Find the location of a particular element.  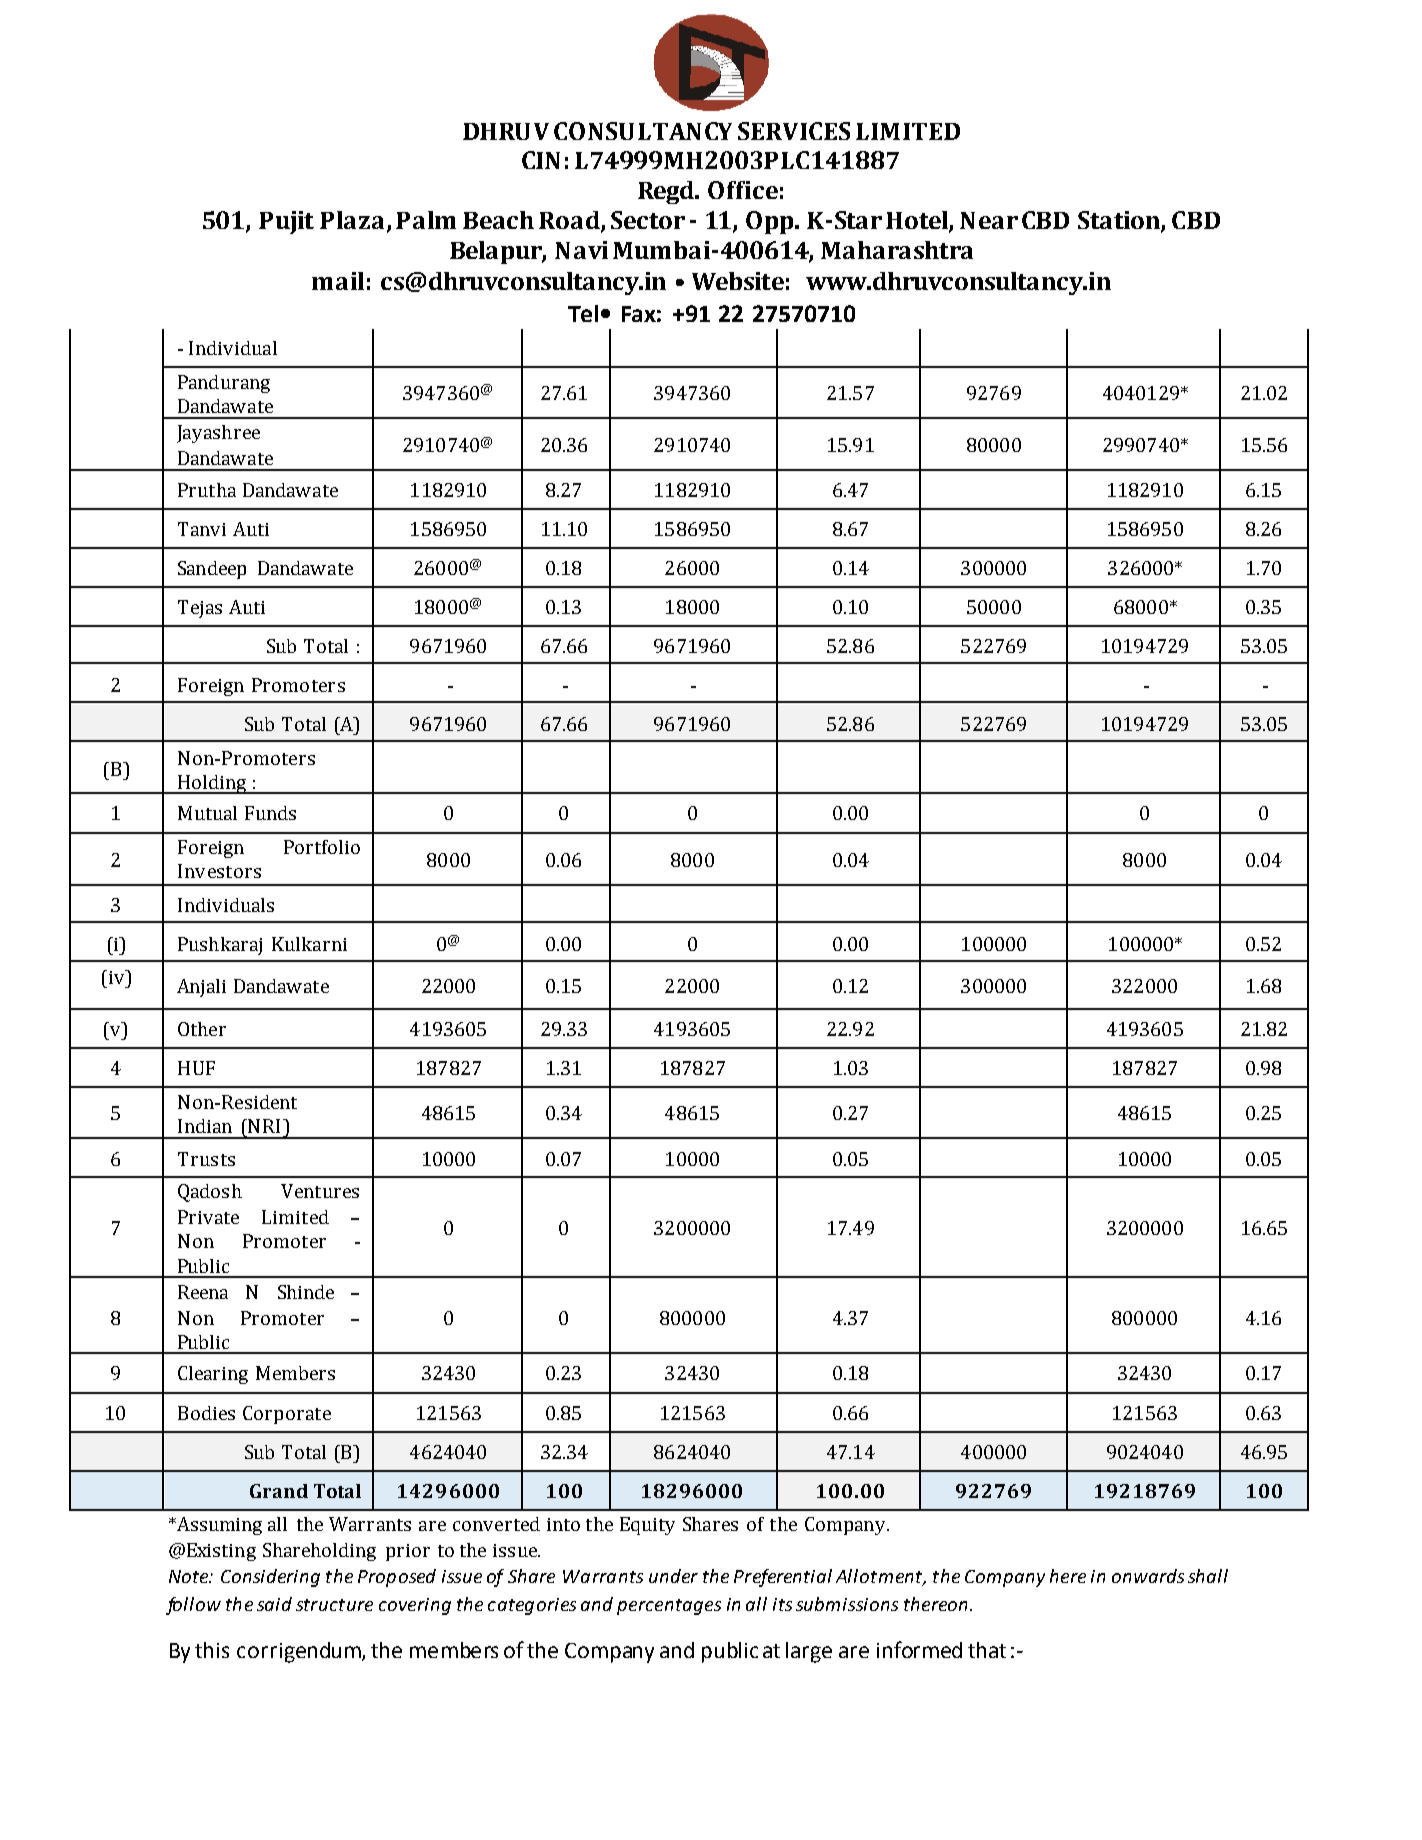

Near is located at coordinates (989, 220).
